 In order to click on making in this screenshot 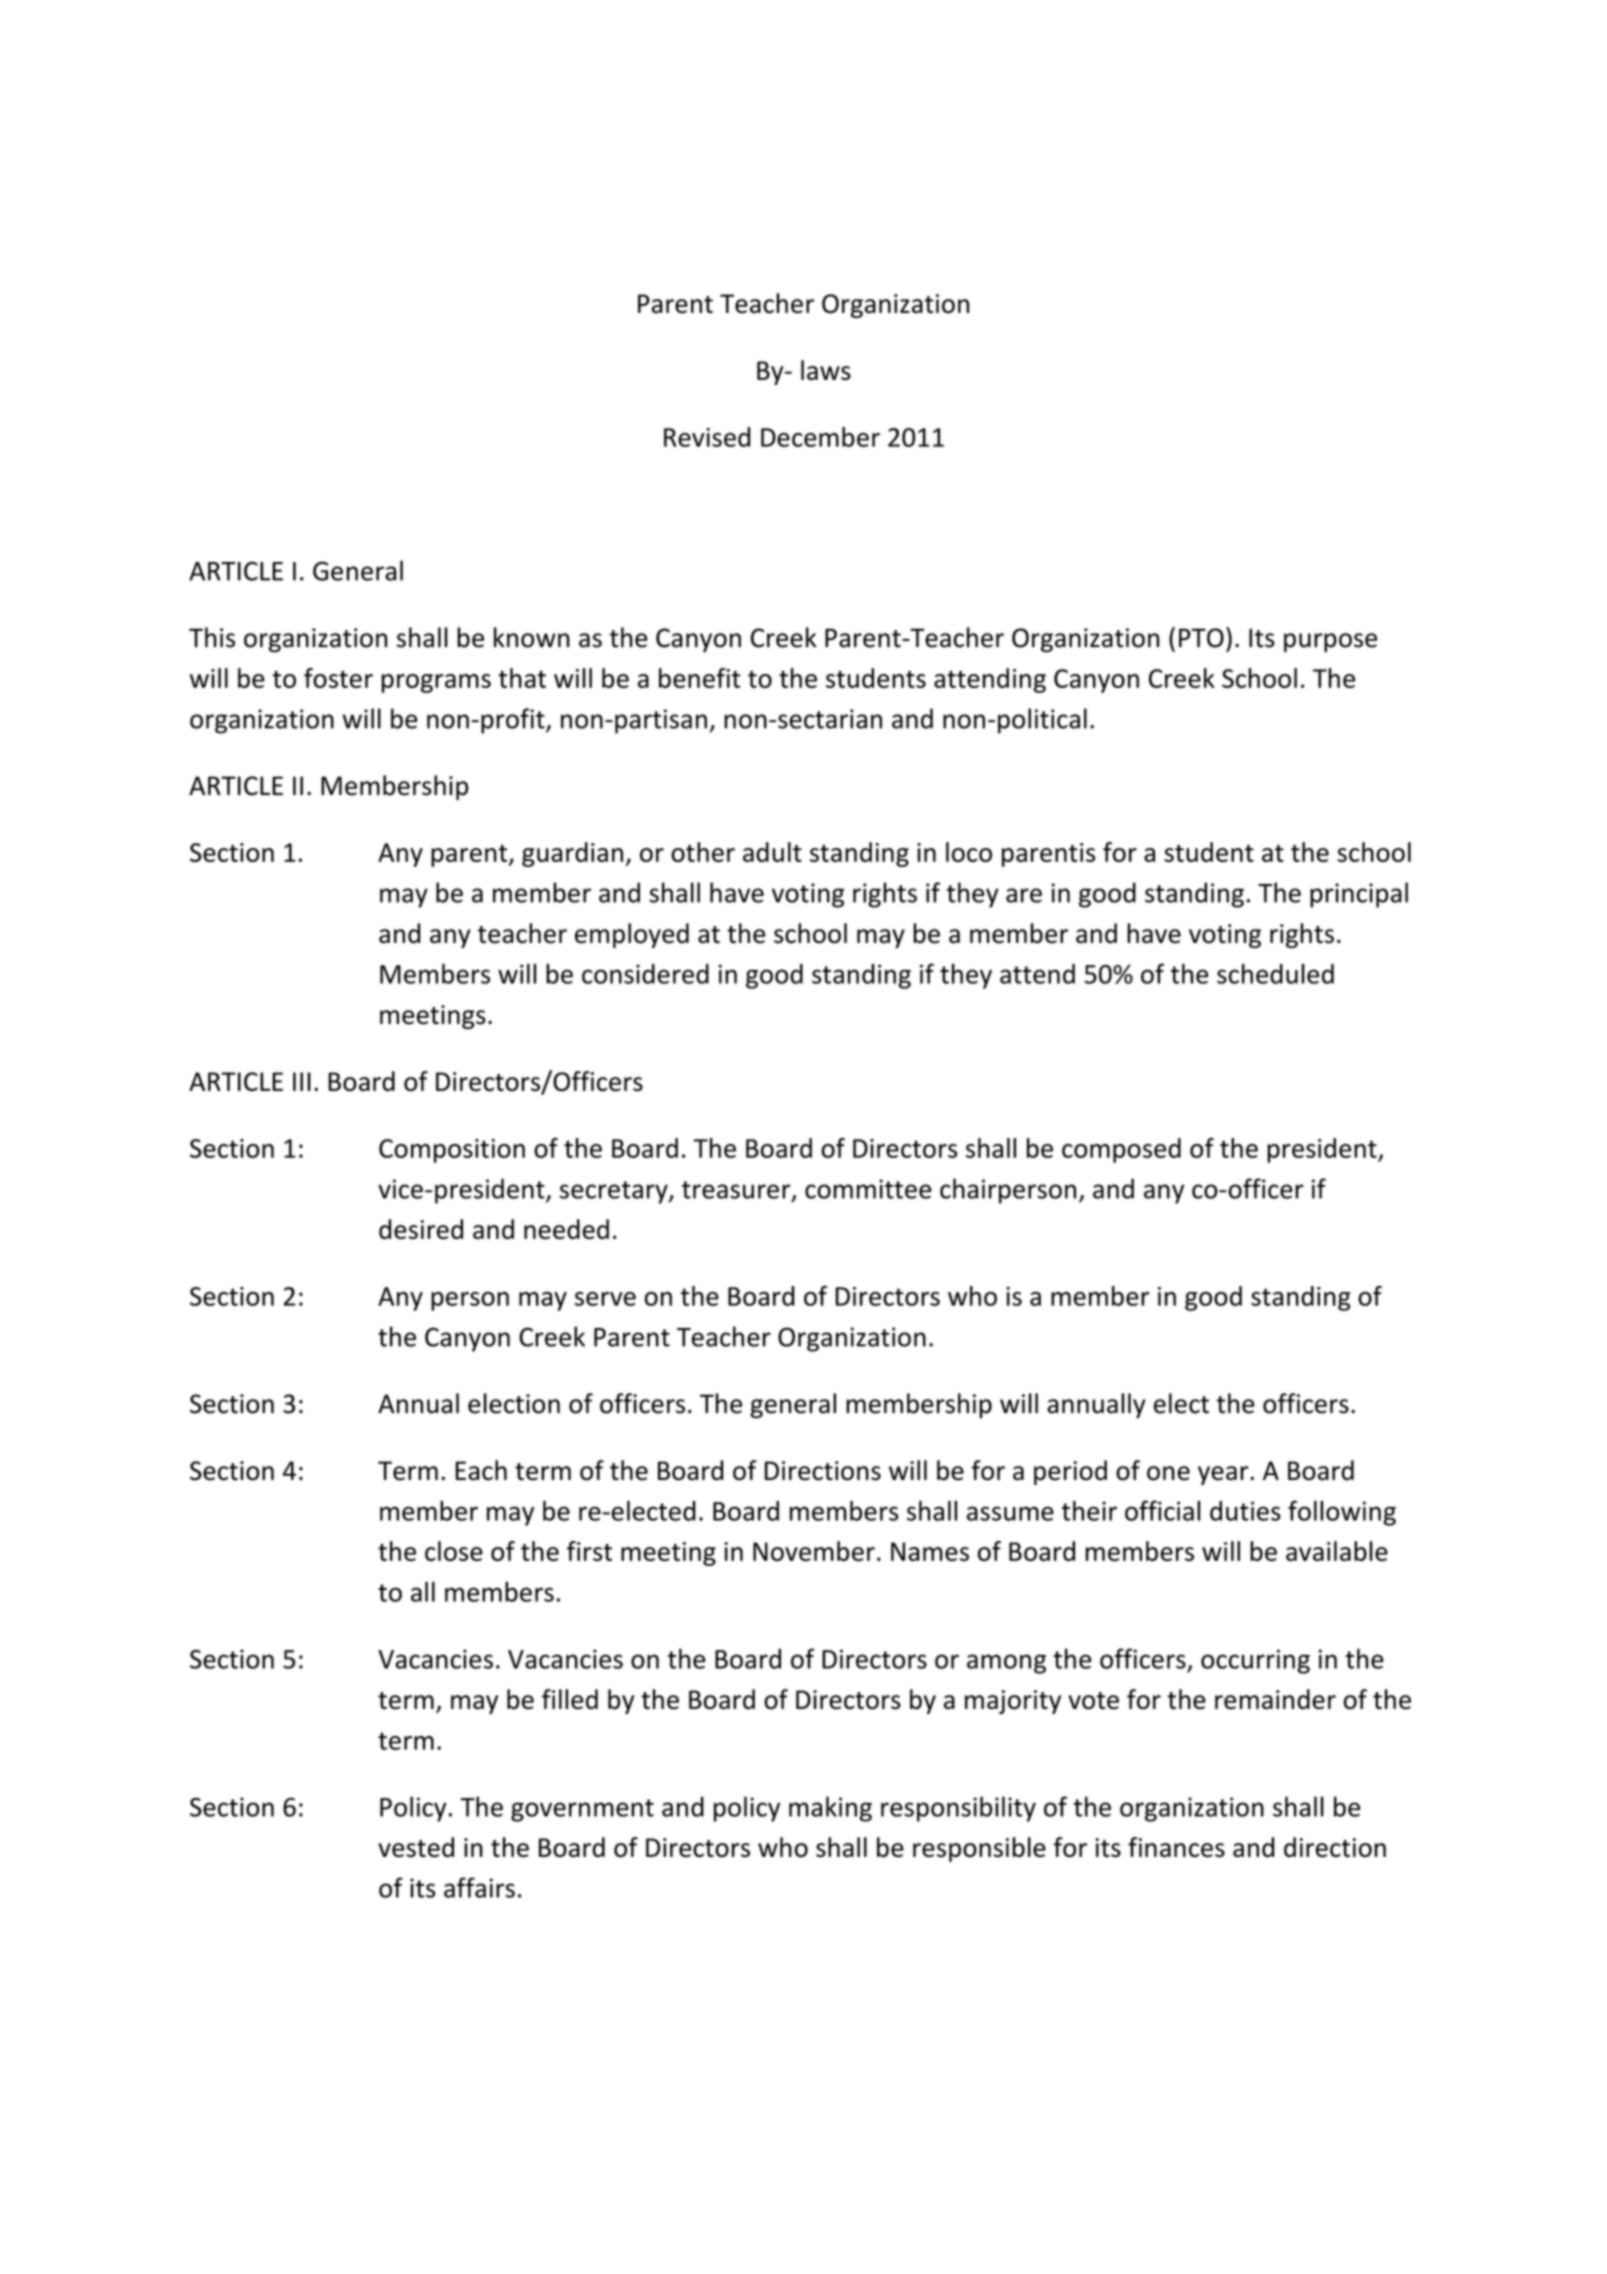, I will do `click(830, 1809)`.
